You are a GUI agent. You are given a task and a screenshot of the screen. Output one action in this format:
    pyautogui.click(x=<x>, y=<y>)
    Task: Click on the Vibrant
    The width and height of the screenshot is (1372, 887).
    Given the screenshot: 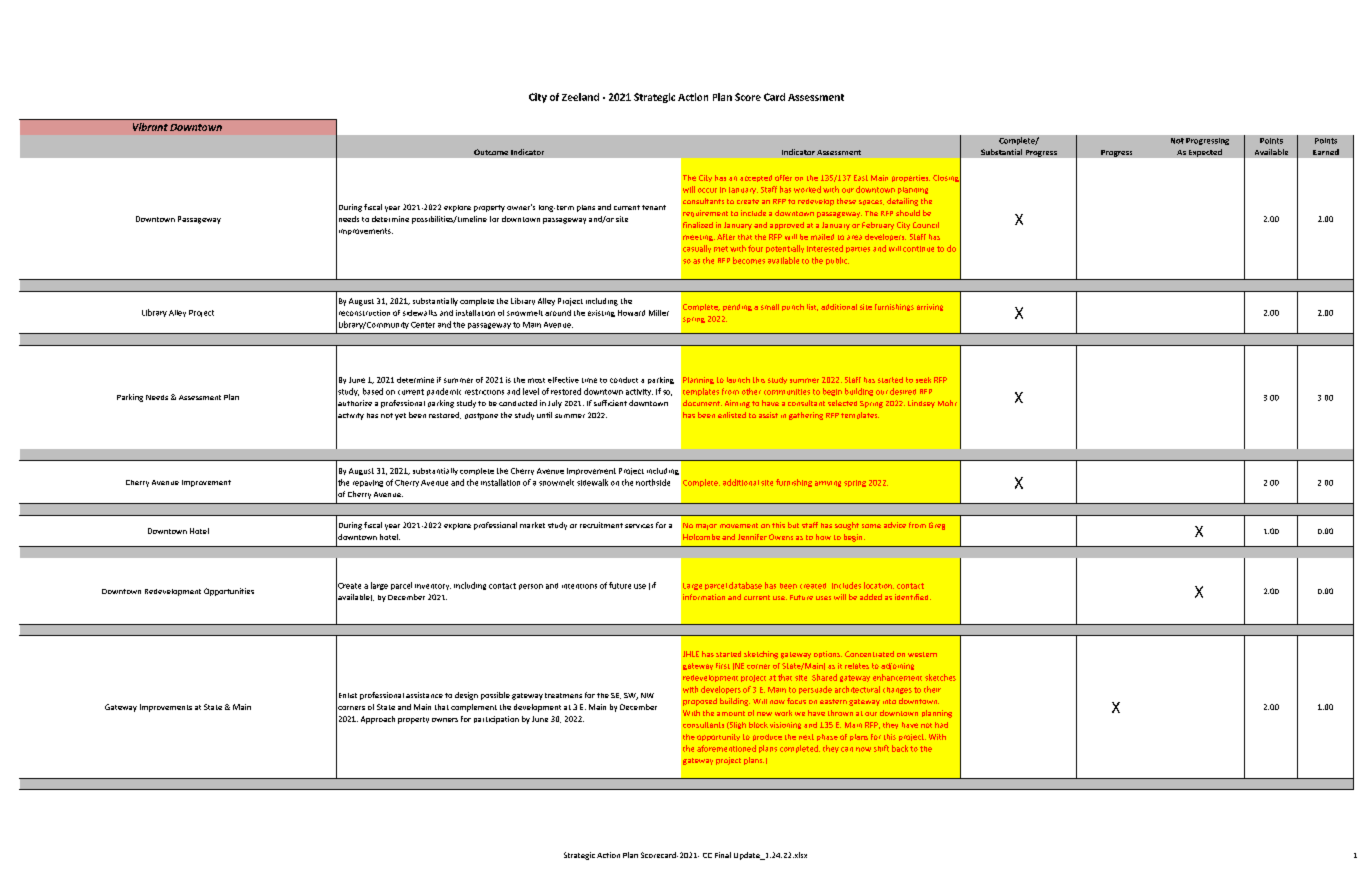 What is the action you would take?
    pyautogui.click(x=150, y=127)
